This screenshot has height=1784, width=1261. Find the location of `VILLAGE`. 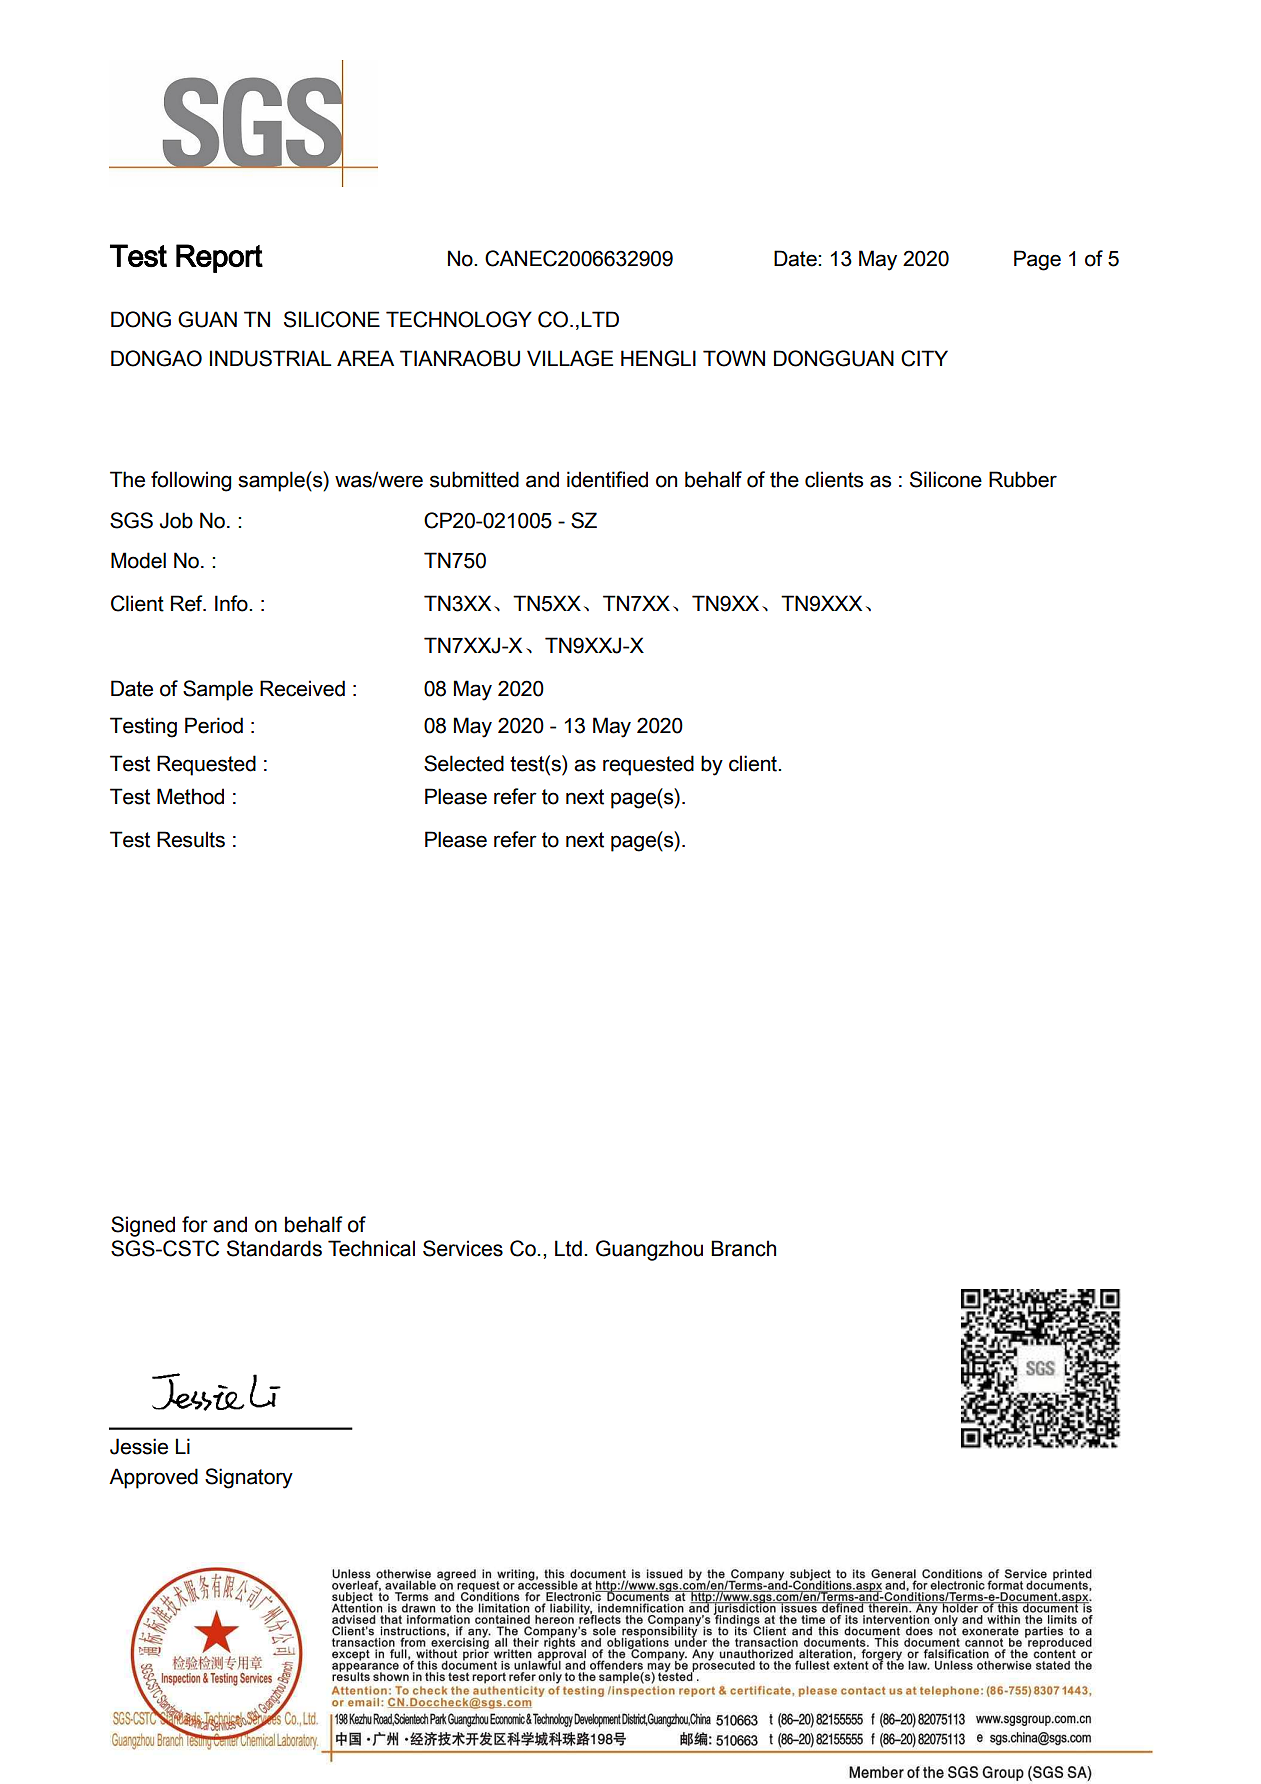

VILLAGE is located at coordinates (570, 358).
